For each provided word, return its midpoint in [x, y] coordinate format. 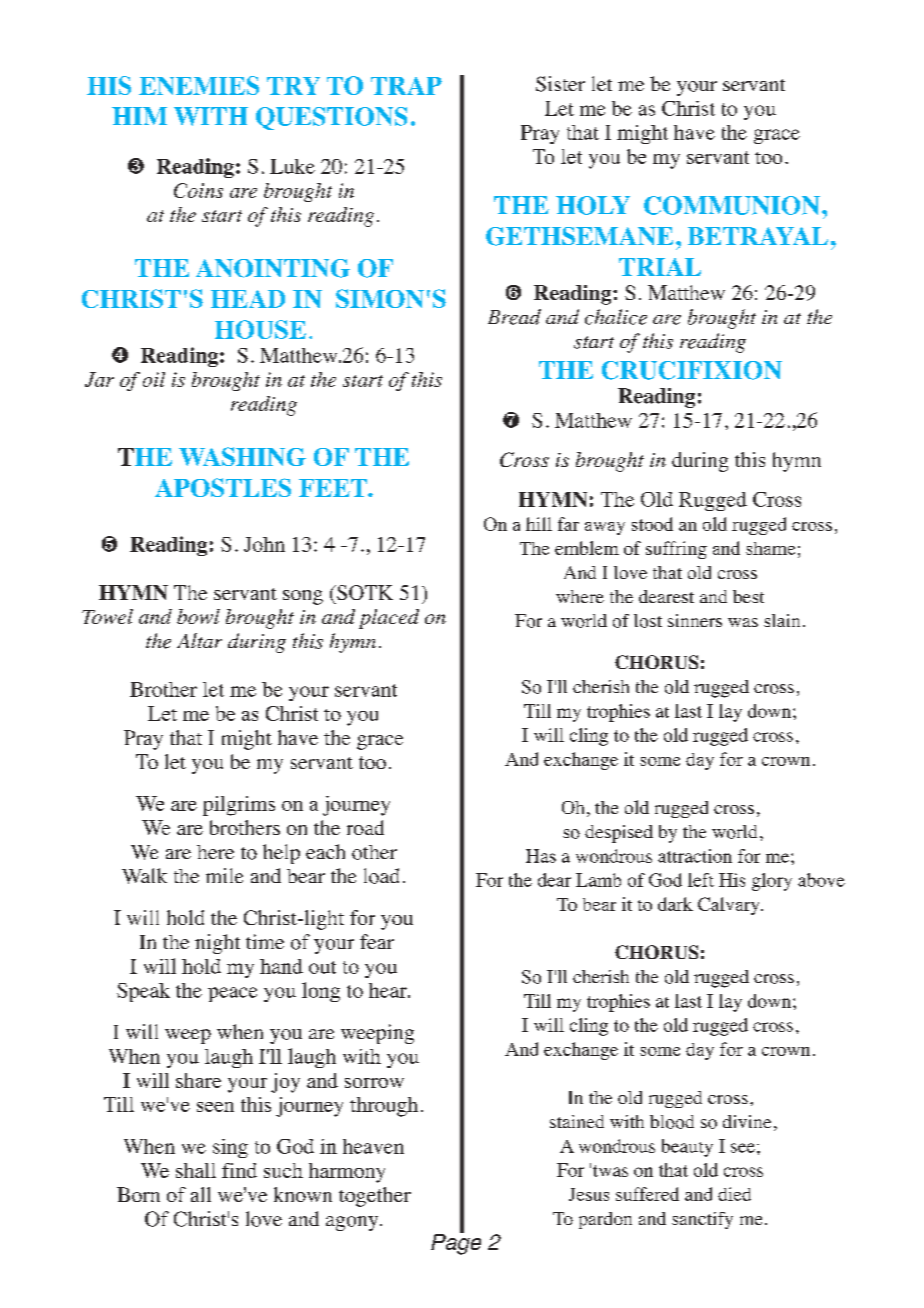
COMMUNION [732, 205]
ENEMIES [199, 85]
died [734, 1194]
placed [389, 619]
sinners [695, 620]
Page [456, 1243]
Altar [199, 640]
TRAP [406, 86]
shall [196, 1170]
